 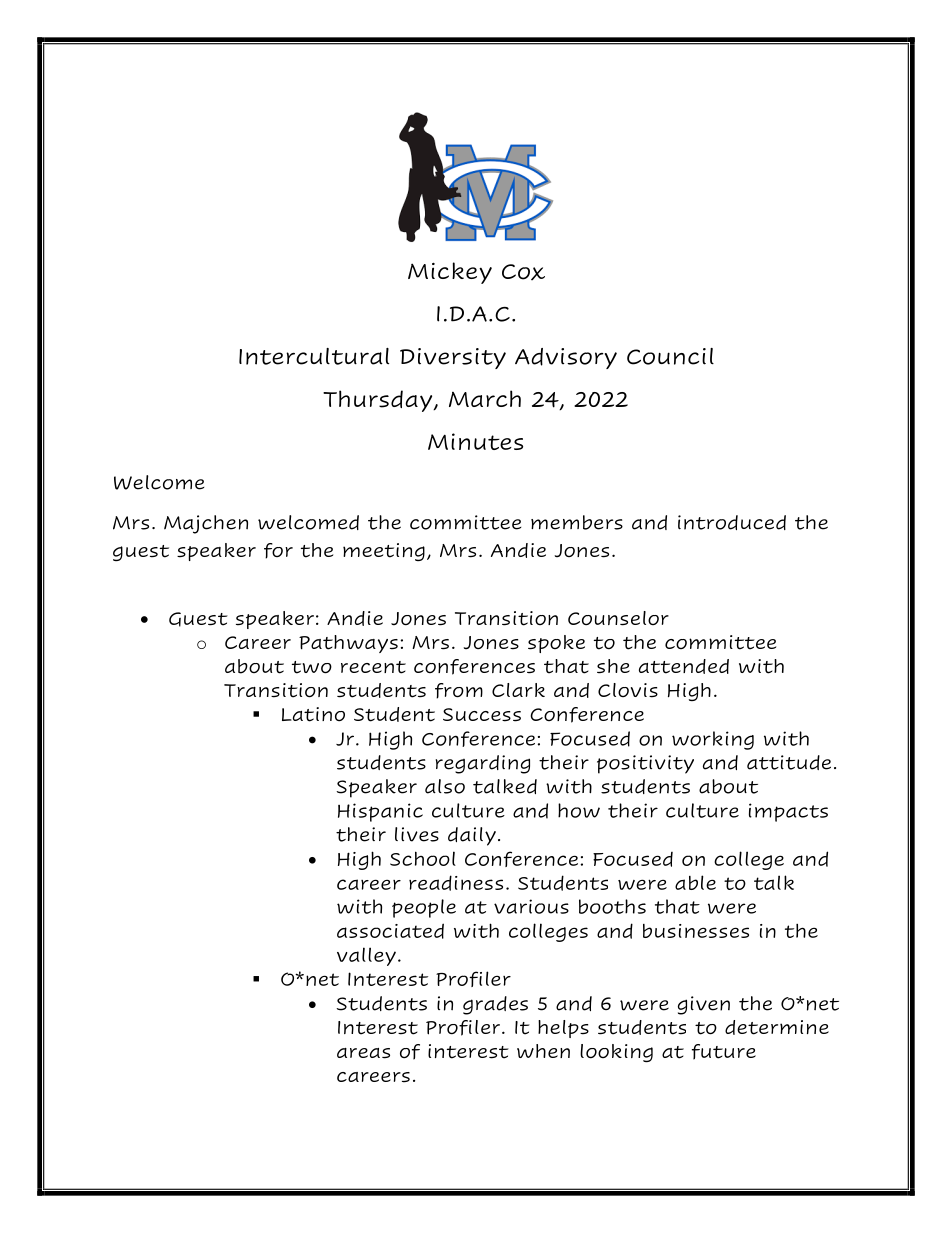 I want to click on Intercultural, so click(x=314, y=356).
